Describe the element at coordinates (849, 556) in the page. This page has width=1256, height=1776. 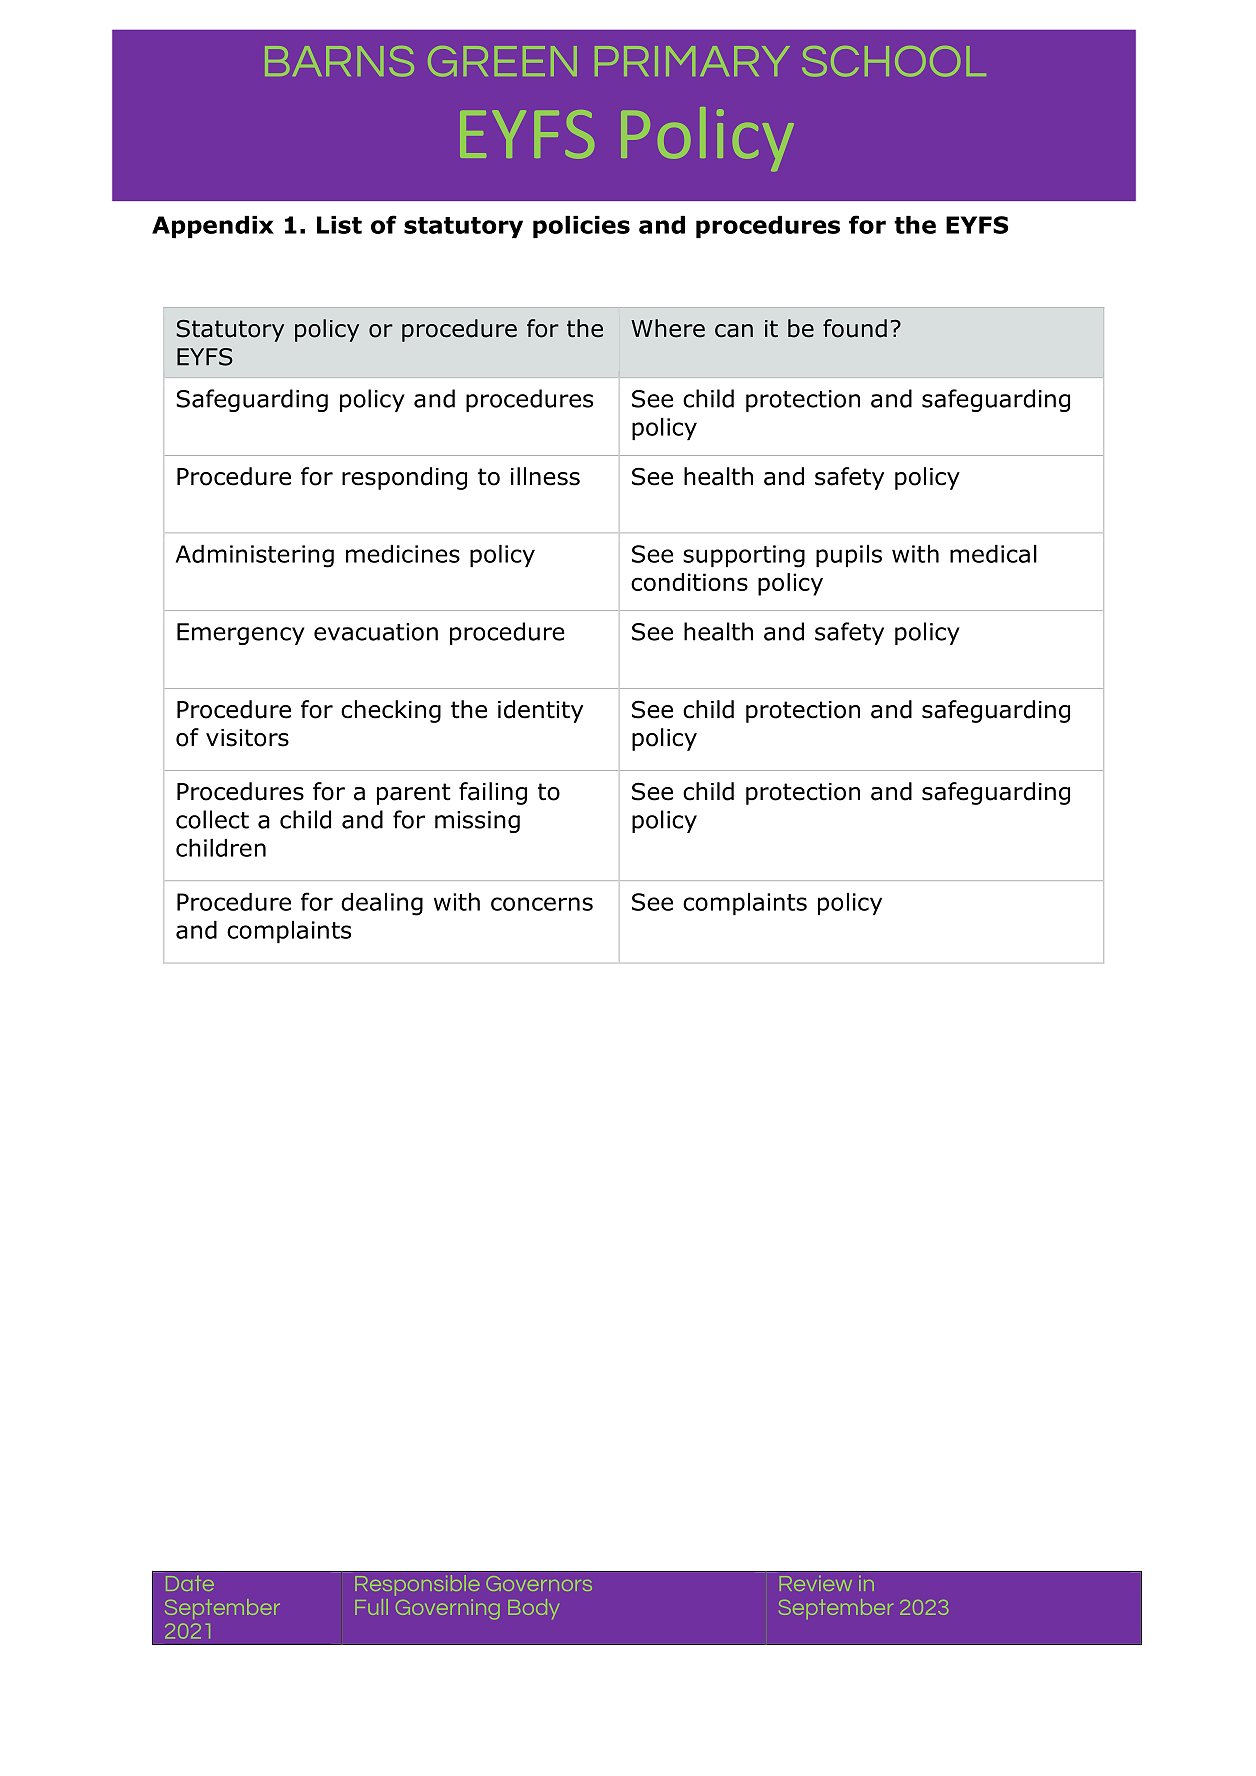
I see `pupils` at that location.
